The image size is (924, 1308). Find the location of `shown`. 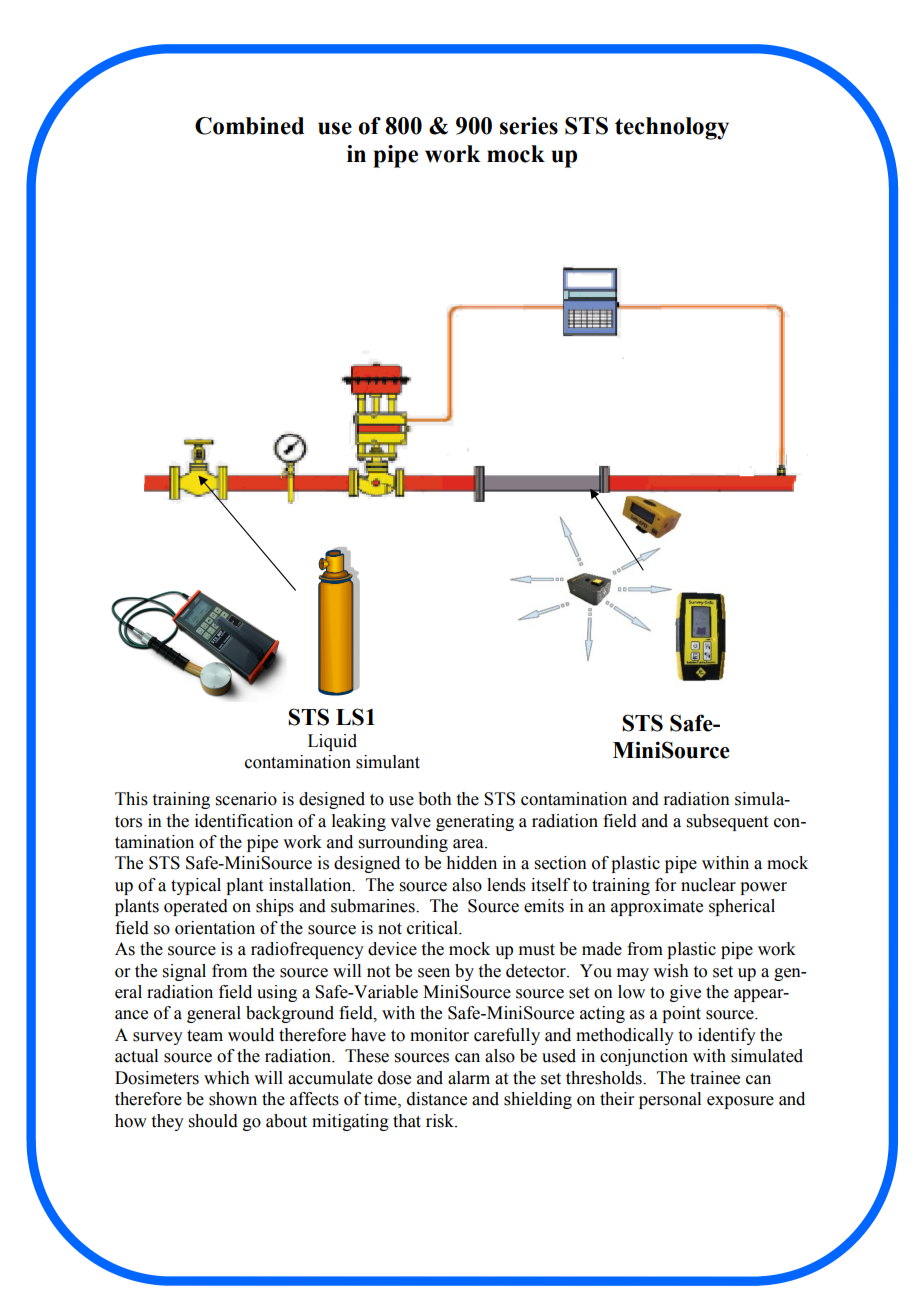

shown is located at coordinates (233, 1099).
